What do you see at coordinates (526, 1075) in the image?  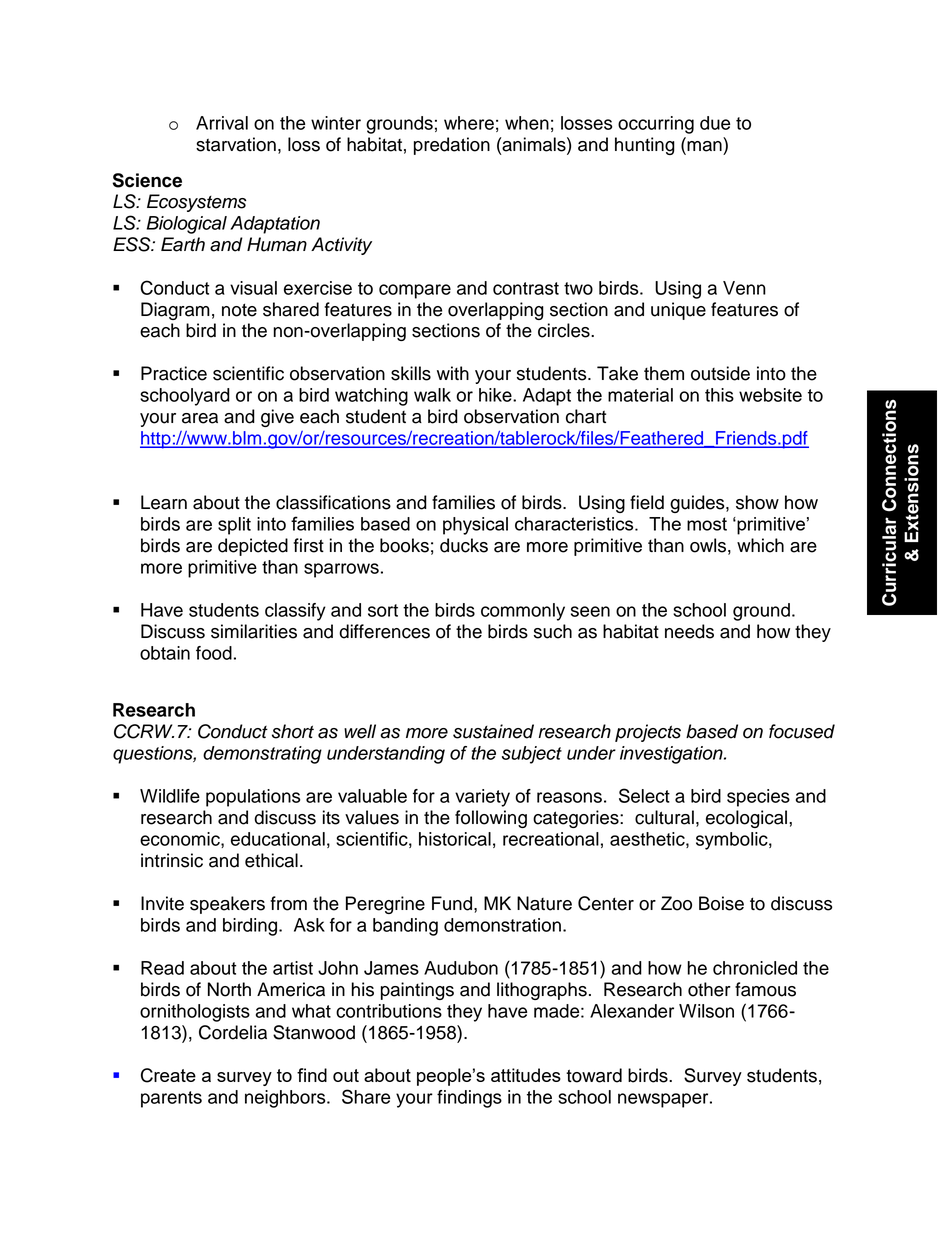 I see `attitudes` at bounding box center [526, 1075].
